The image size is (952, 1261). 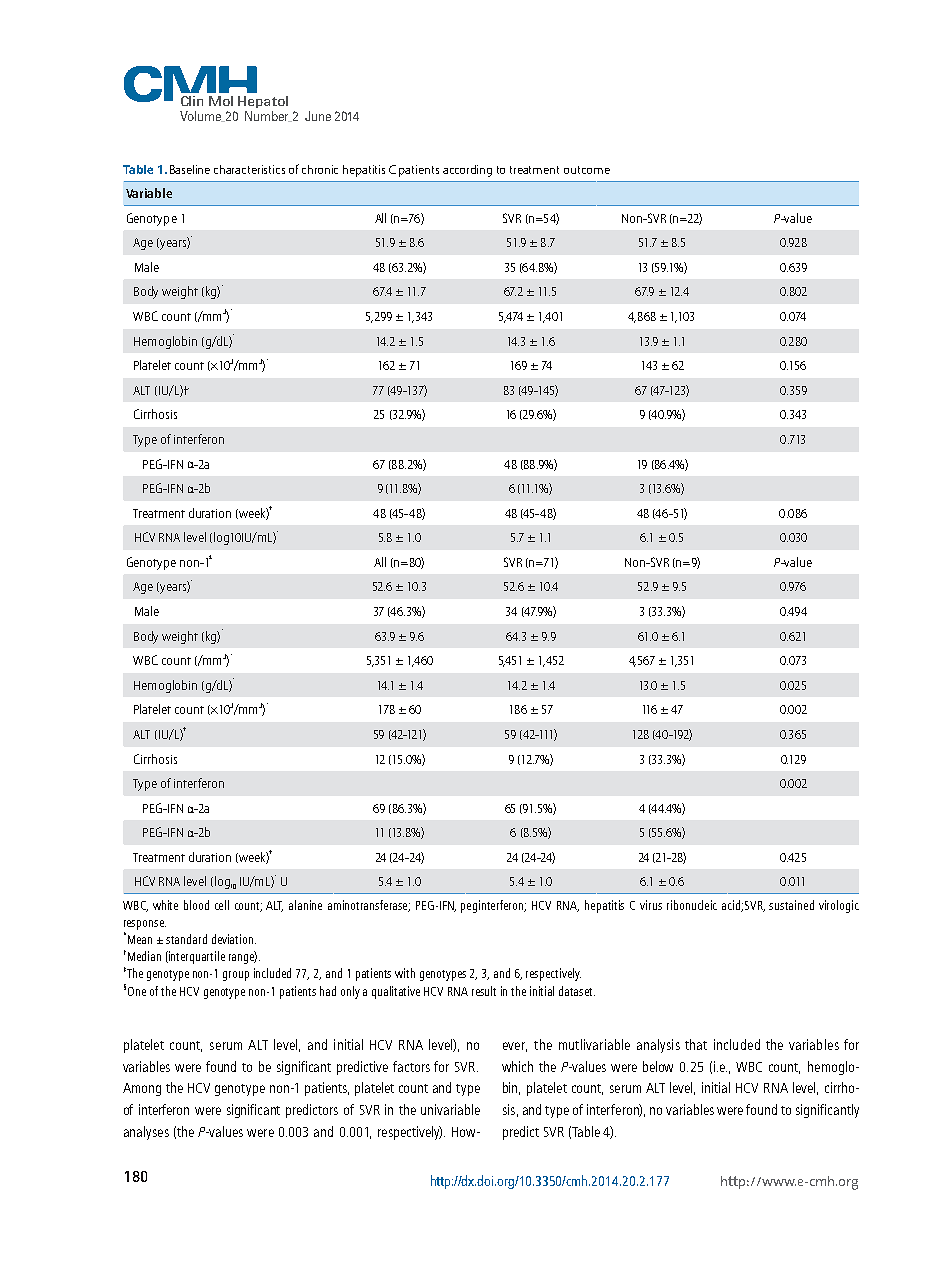 What do you see at coordinates (222, 905) in the screenshot?
I see `cell` at bounding box center [222, 905].
